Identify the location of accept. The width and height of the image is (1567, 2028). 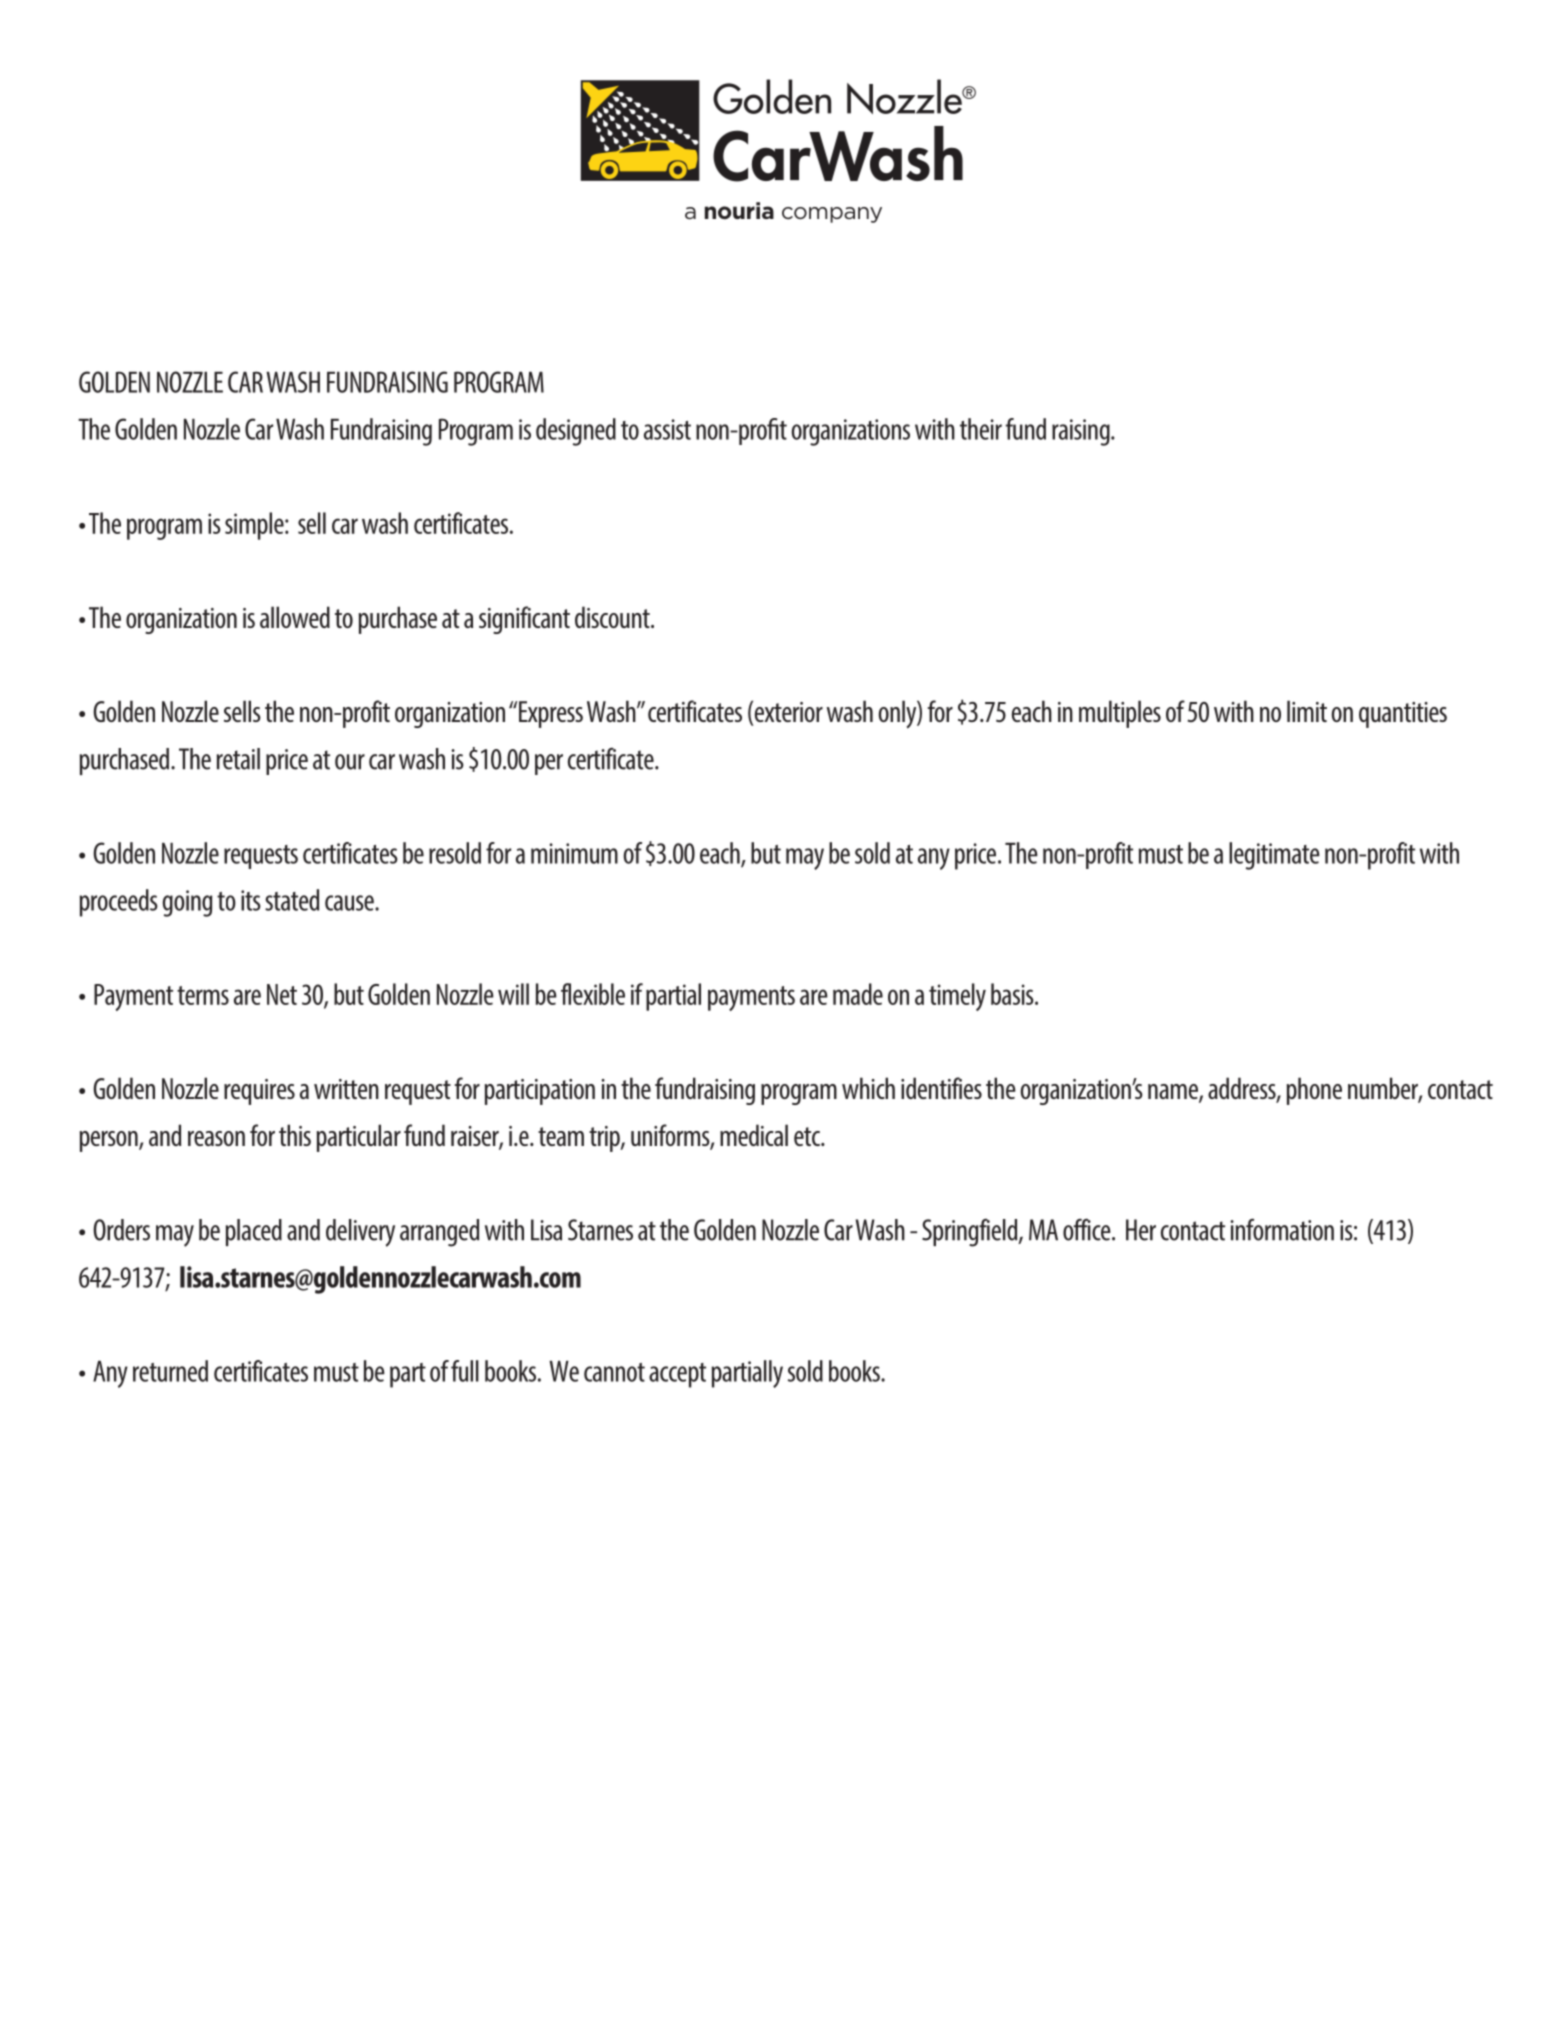
(677, 1375).
